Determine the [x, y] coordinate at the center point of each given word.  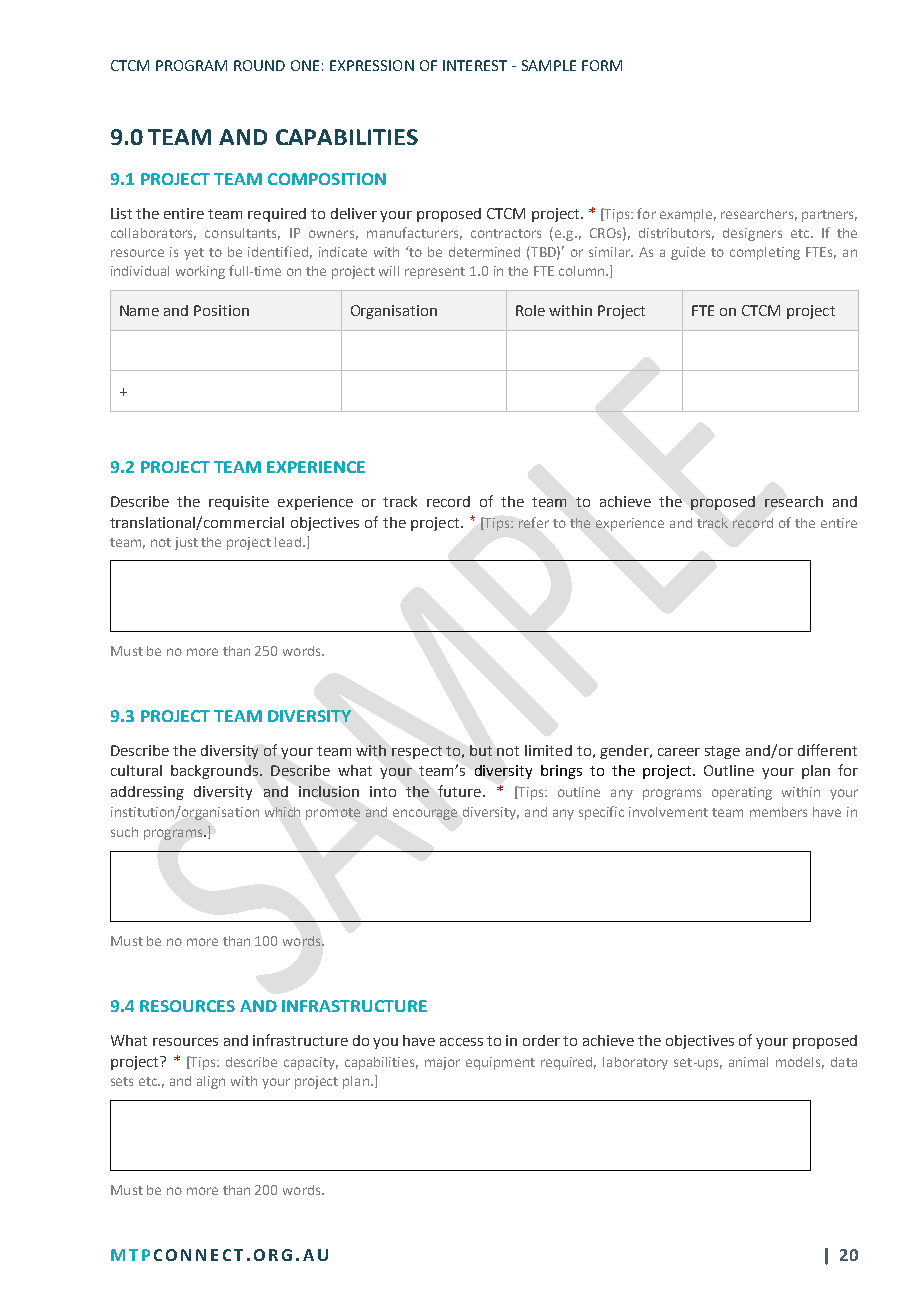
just [186, 543]
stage [722, 752]
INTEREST [475, 65]
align [211, 1082]
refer [534, 522]
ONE [305, 65]
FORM [602, 65]
